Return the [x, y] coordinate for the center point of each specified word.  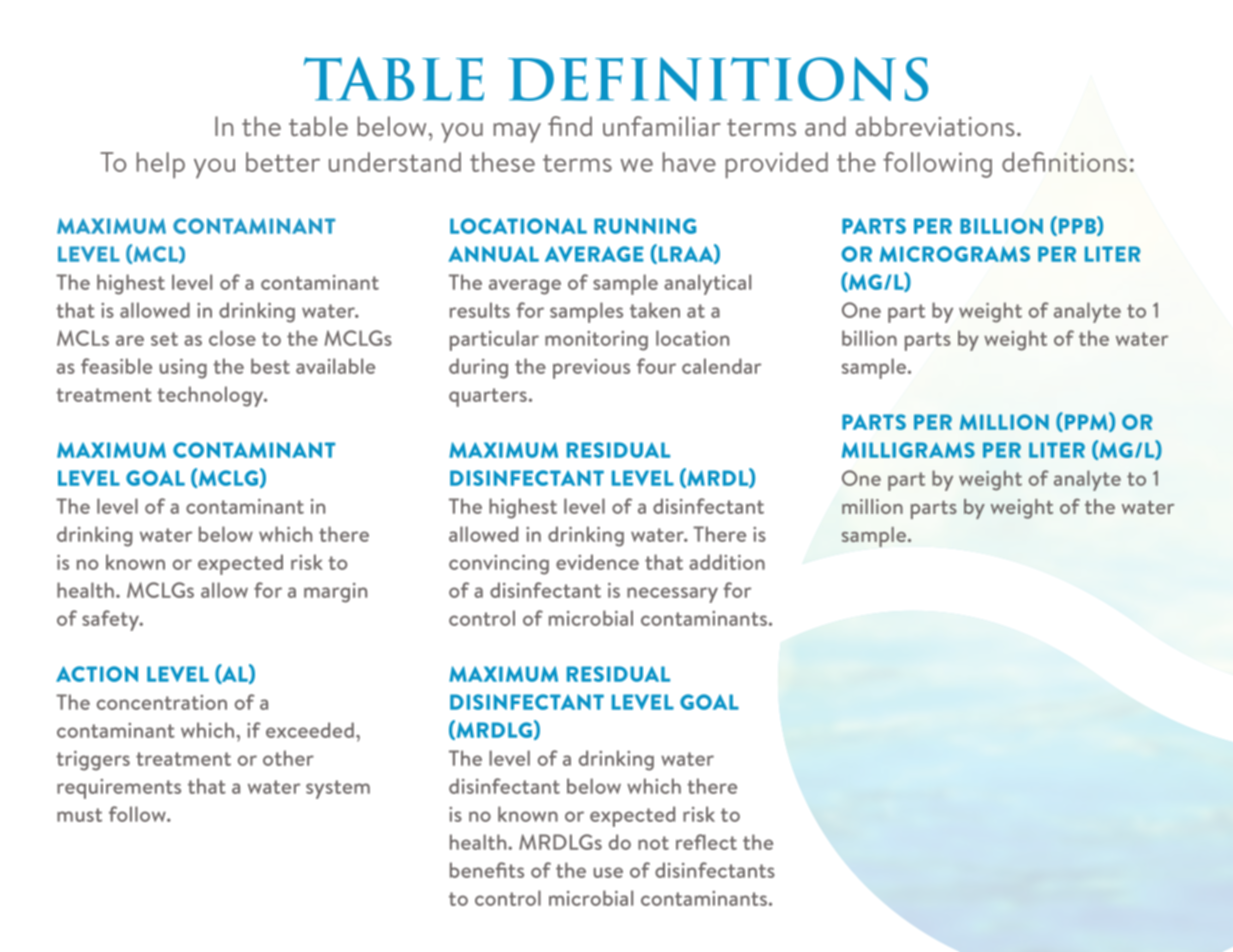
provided [777, 165]
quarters [488, 397]
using [183, 369]
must [79, 815]
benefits [487, 870]
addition [727, 562]
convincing [499, 565]
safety [111, 620]
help [161, 165]
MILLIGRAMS [908, 450]
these [502, 162]
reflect [706, 842]
